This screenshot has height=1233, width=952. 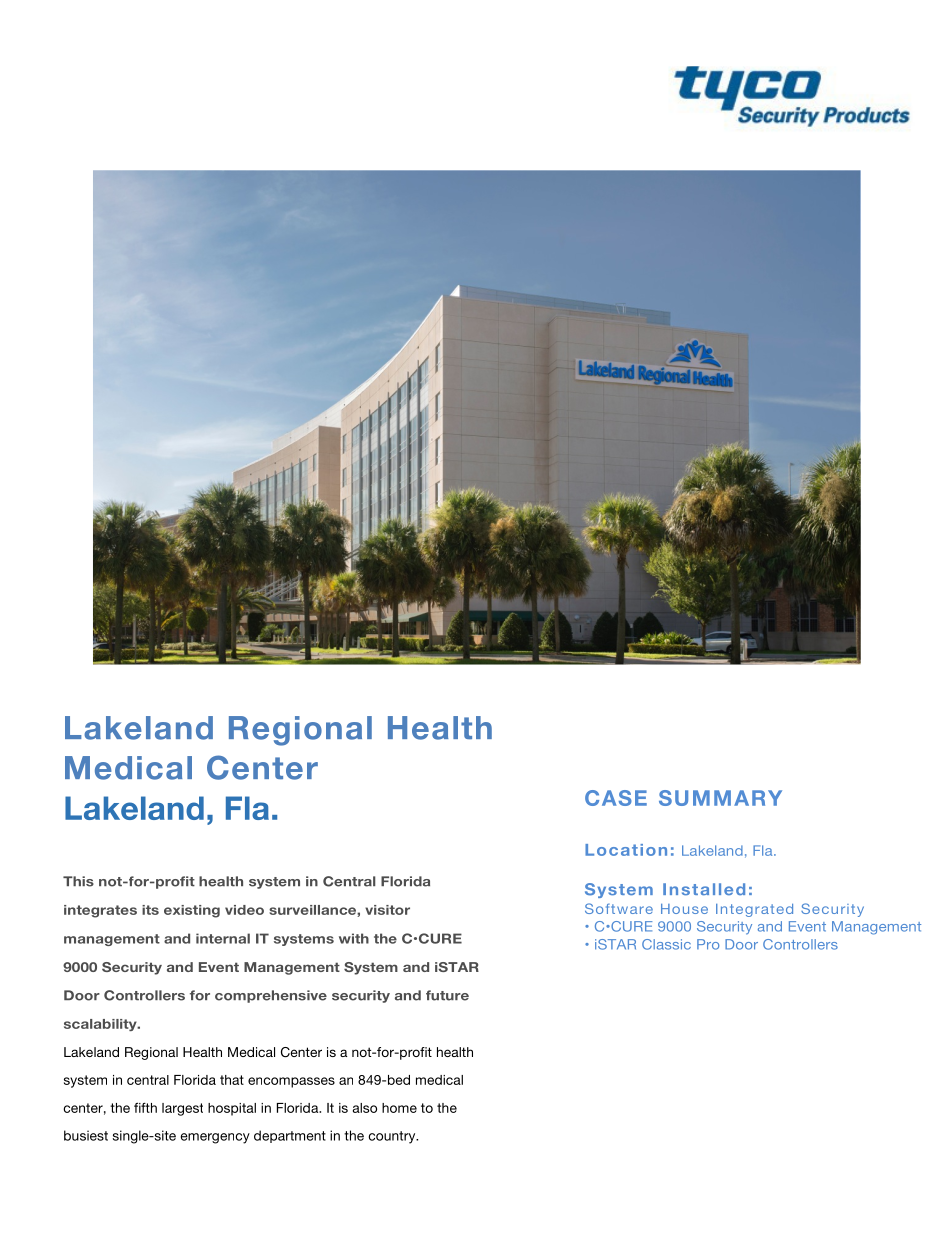 I want to click on SUMMARY, so click(x=720, y=798).
